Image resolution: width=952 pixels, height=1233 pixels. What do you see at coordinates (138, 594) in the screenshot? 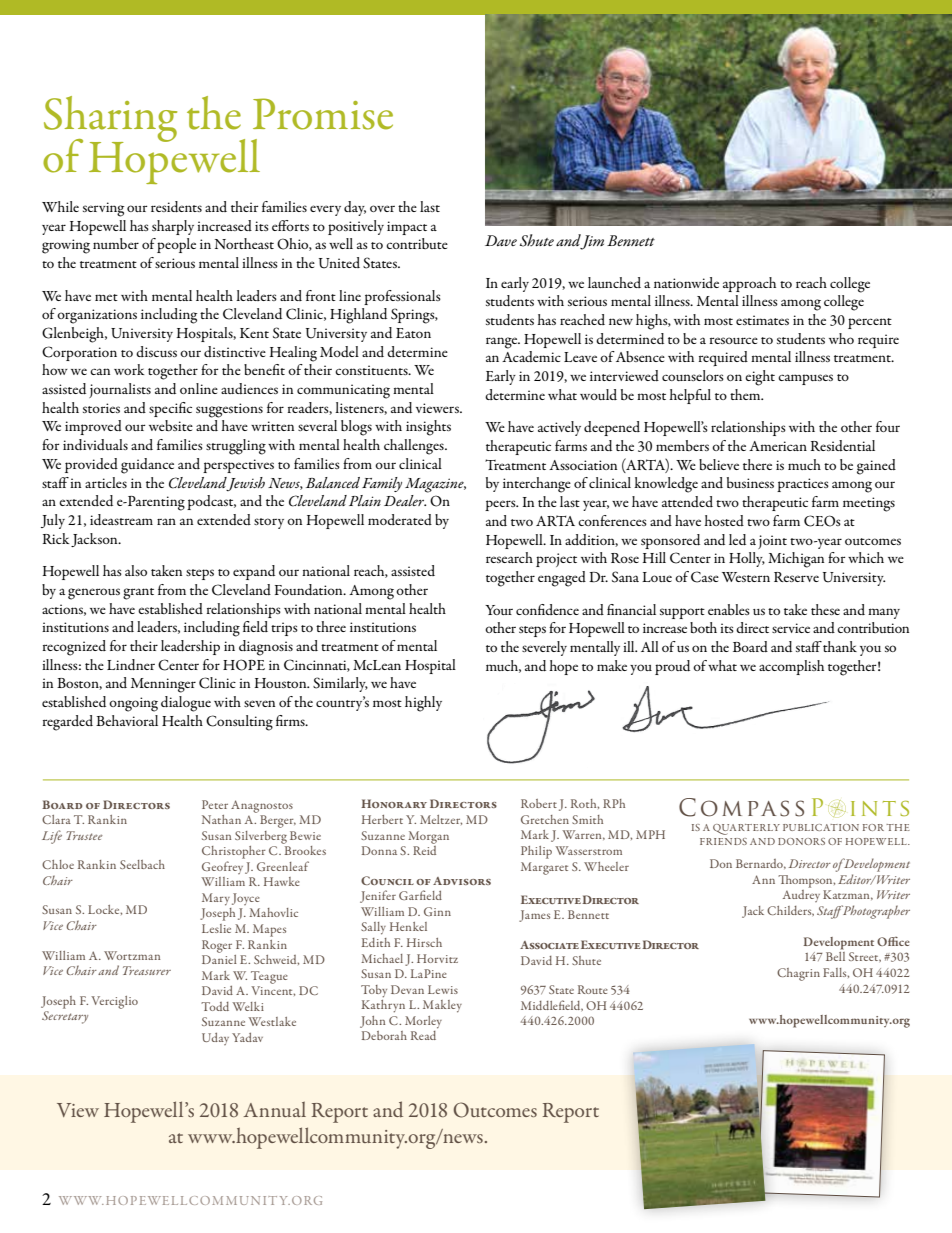
I see `grant` at bounding box center [138, 594].
